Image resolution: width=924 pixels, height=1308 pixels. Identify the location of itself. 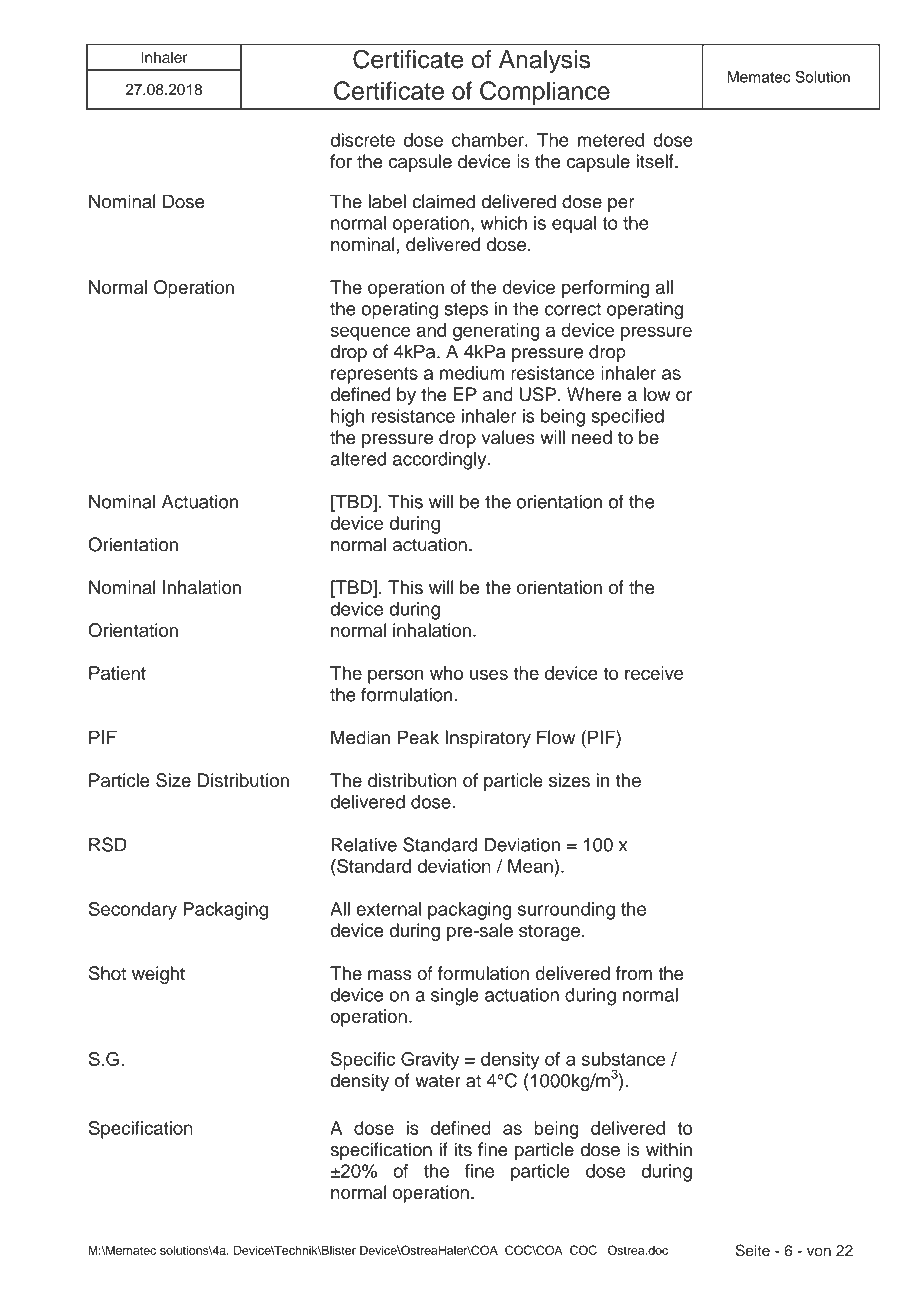
(656, 161).
